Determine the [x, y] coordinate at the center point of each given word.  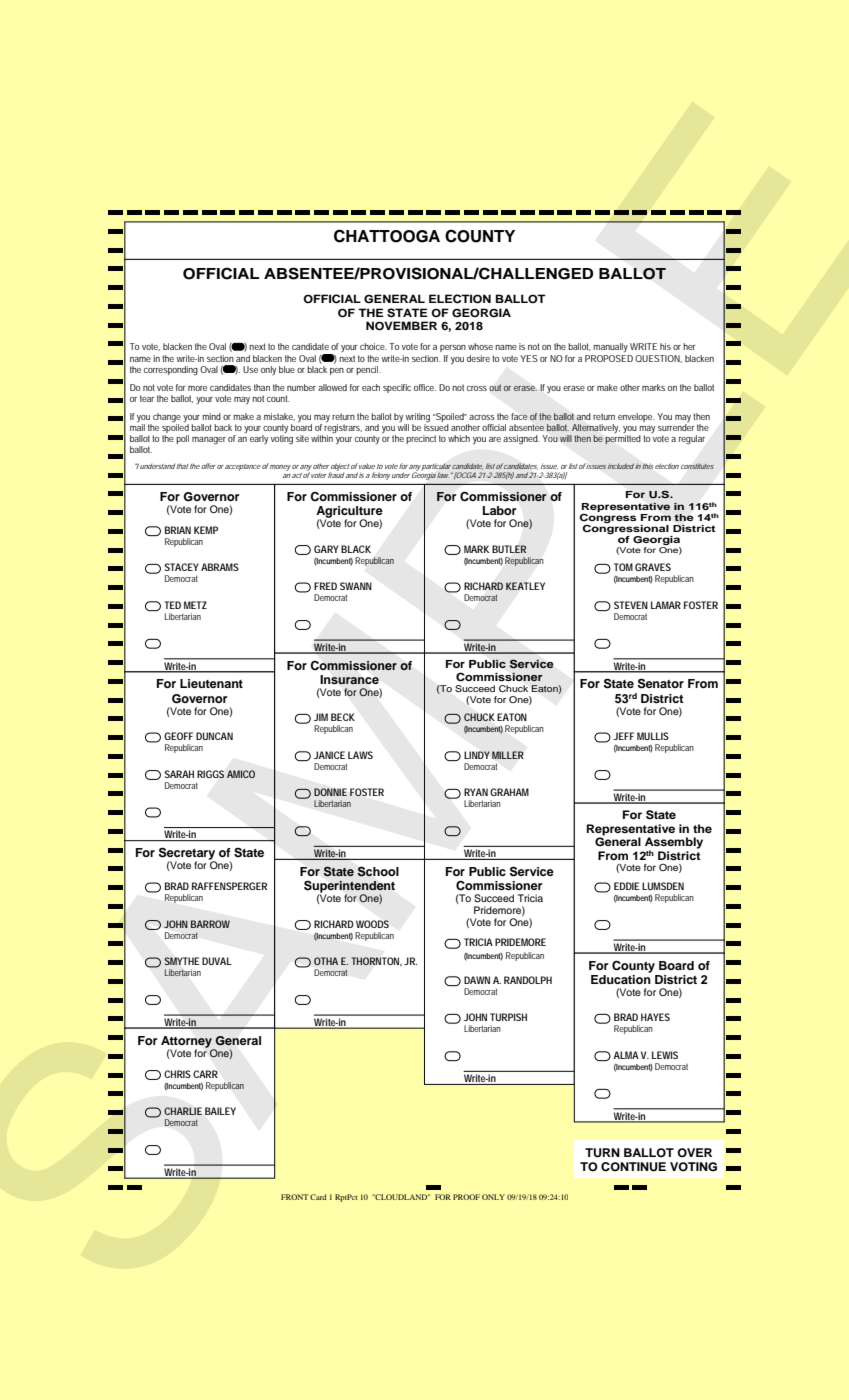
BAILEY [220, 1111]
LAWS [360, 755]
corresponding [171, 371]
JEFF [623, 736]
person [453, 348]
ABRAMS [220, 567]
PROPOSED [609, 358]
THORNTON [377, 961]
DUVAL [217, 961]
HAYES [655, 1017]
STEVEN [631, 605]
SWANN [356, 586]
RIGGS [210, 774]
